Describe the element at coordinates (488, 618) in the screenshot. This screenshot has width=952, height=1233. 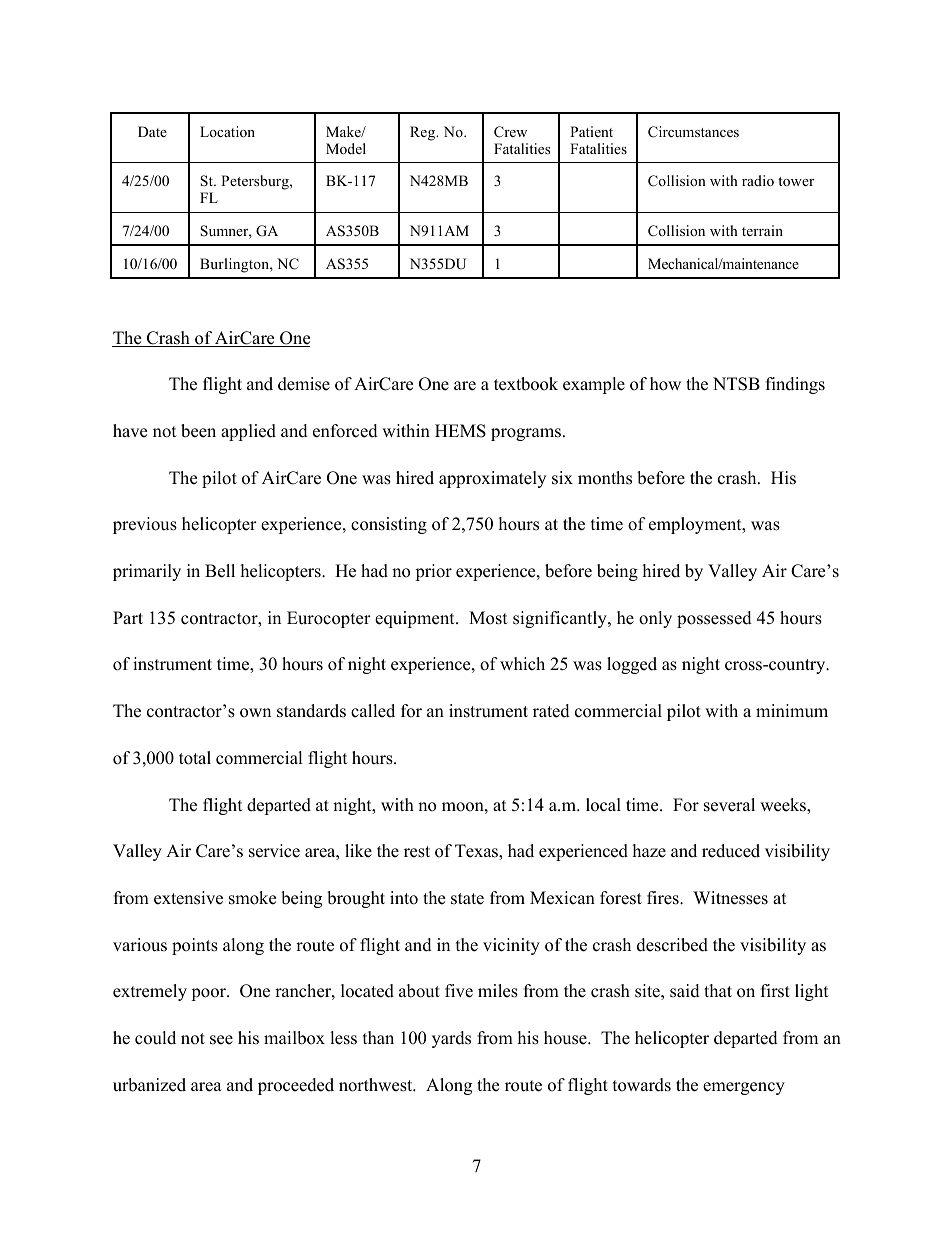
I see `Most` at that location.
